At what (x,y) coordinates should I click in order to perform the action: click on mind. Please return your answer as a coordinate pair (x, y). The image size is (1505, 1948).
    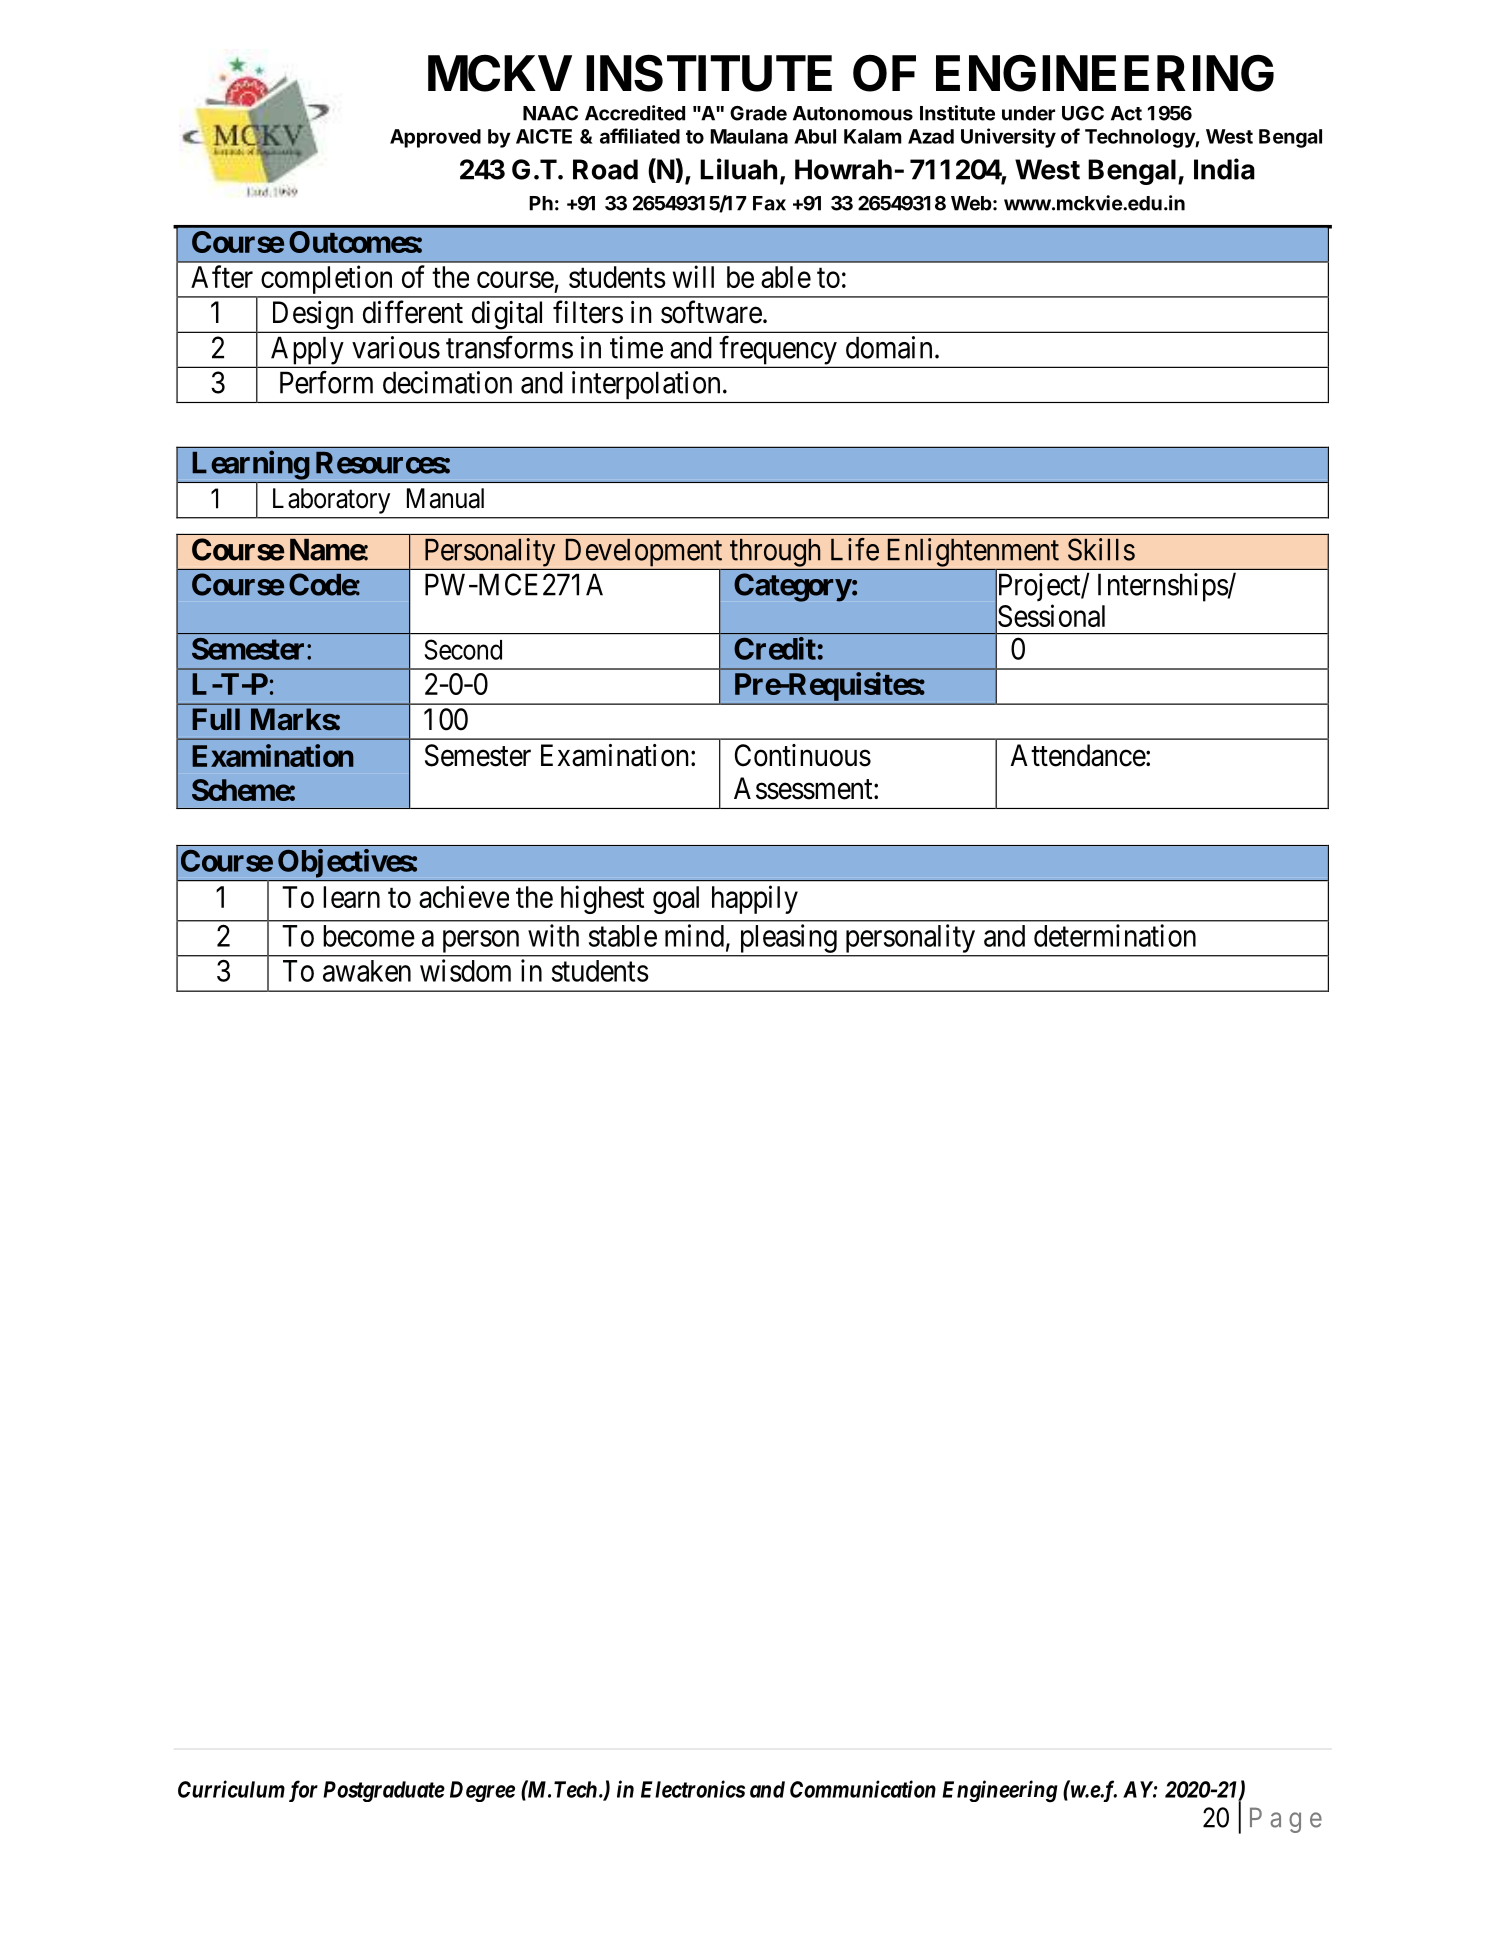
    Looking at the image, I should click on (694, 935).
